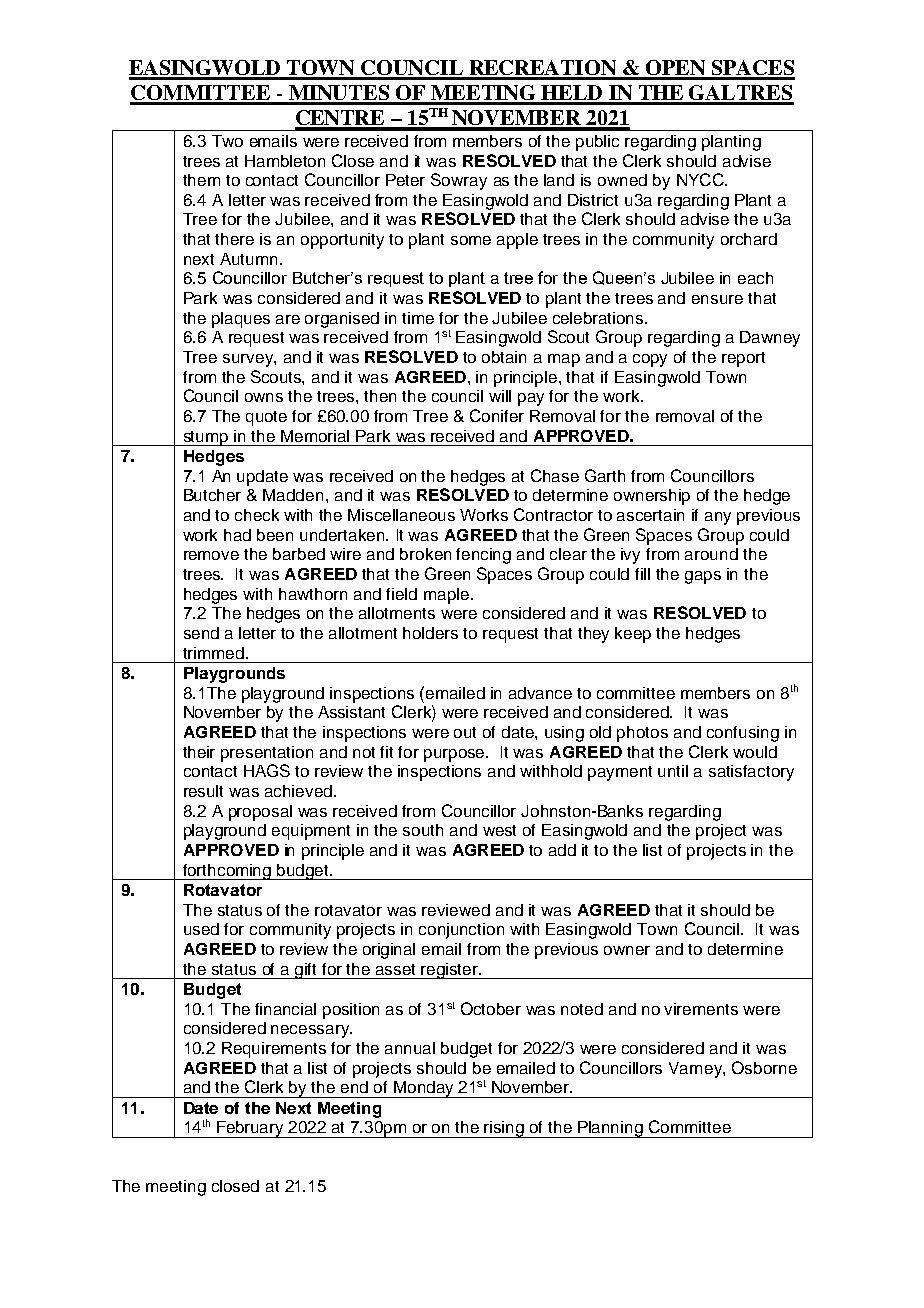 This image has height=1308, width=924. Describe the element at coordinates (250, 1129) in the image. I see `February` at that location.
